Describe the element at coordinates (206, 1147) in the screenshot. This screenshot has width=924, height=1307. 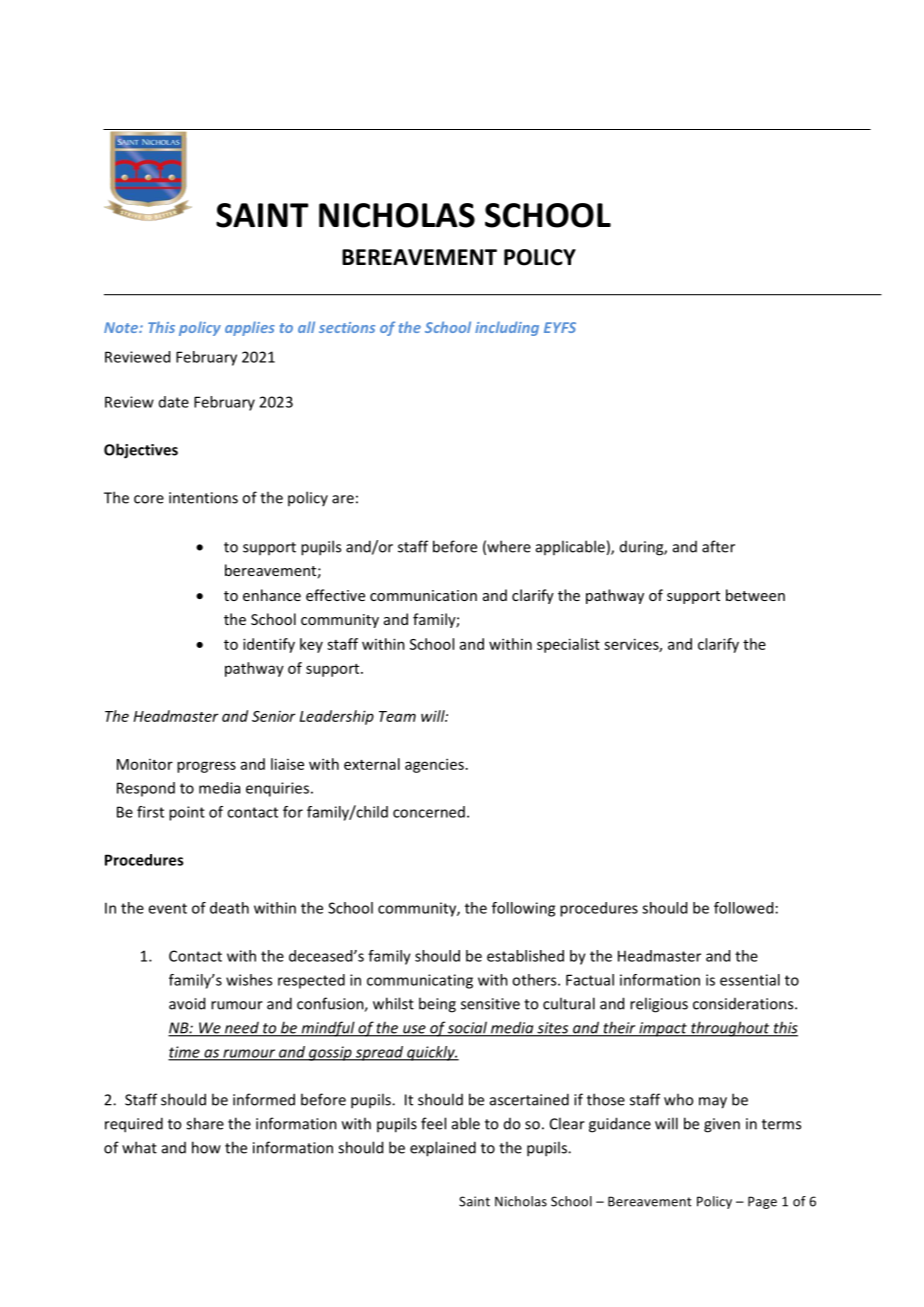
I see `how` at that location.
